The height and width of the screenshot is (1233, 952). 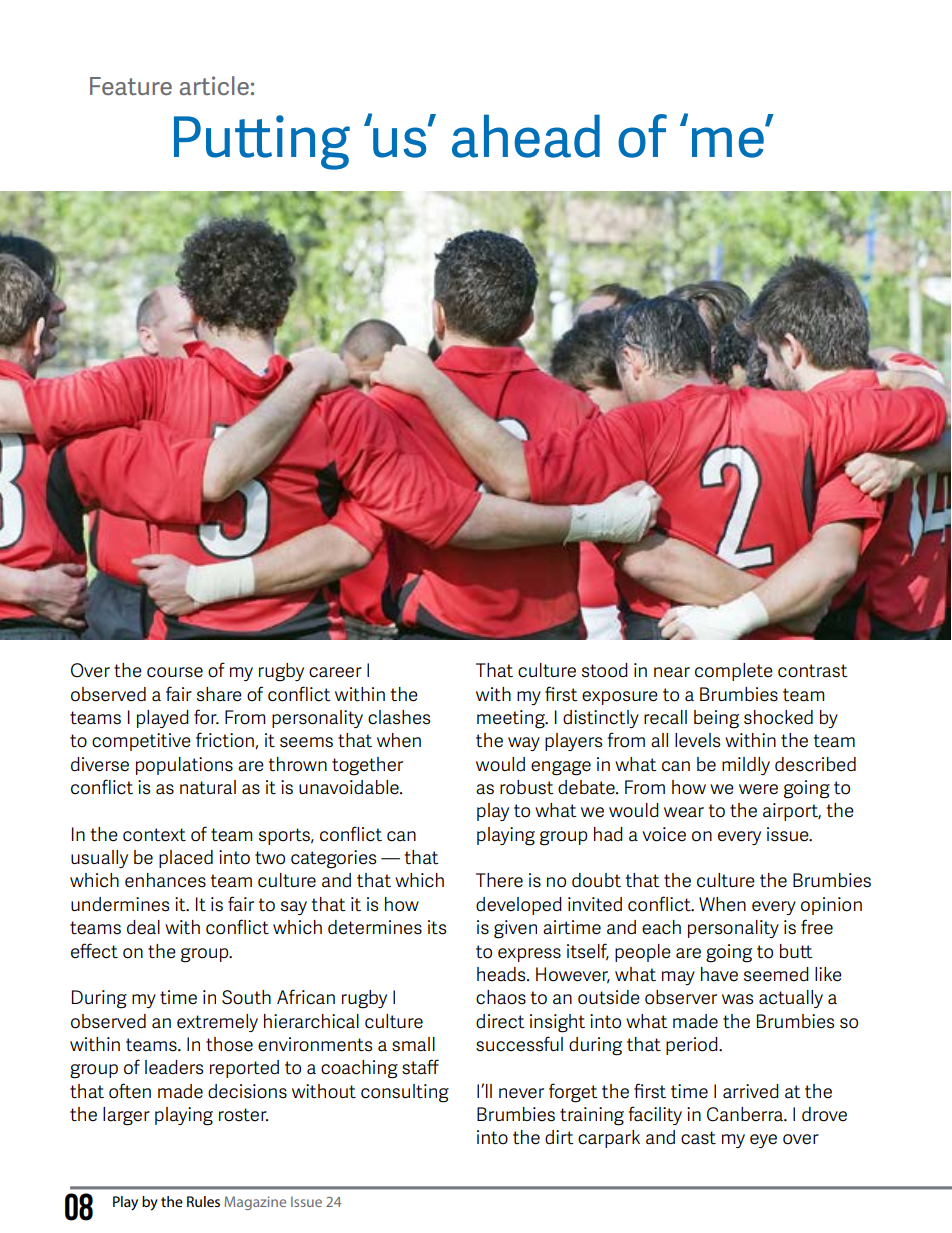 I want to click on career, so click(x=335, y=672).
